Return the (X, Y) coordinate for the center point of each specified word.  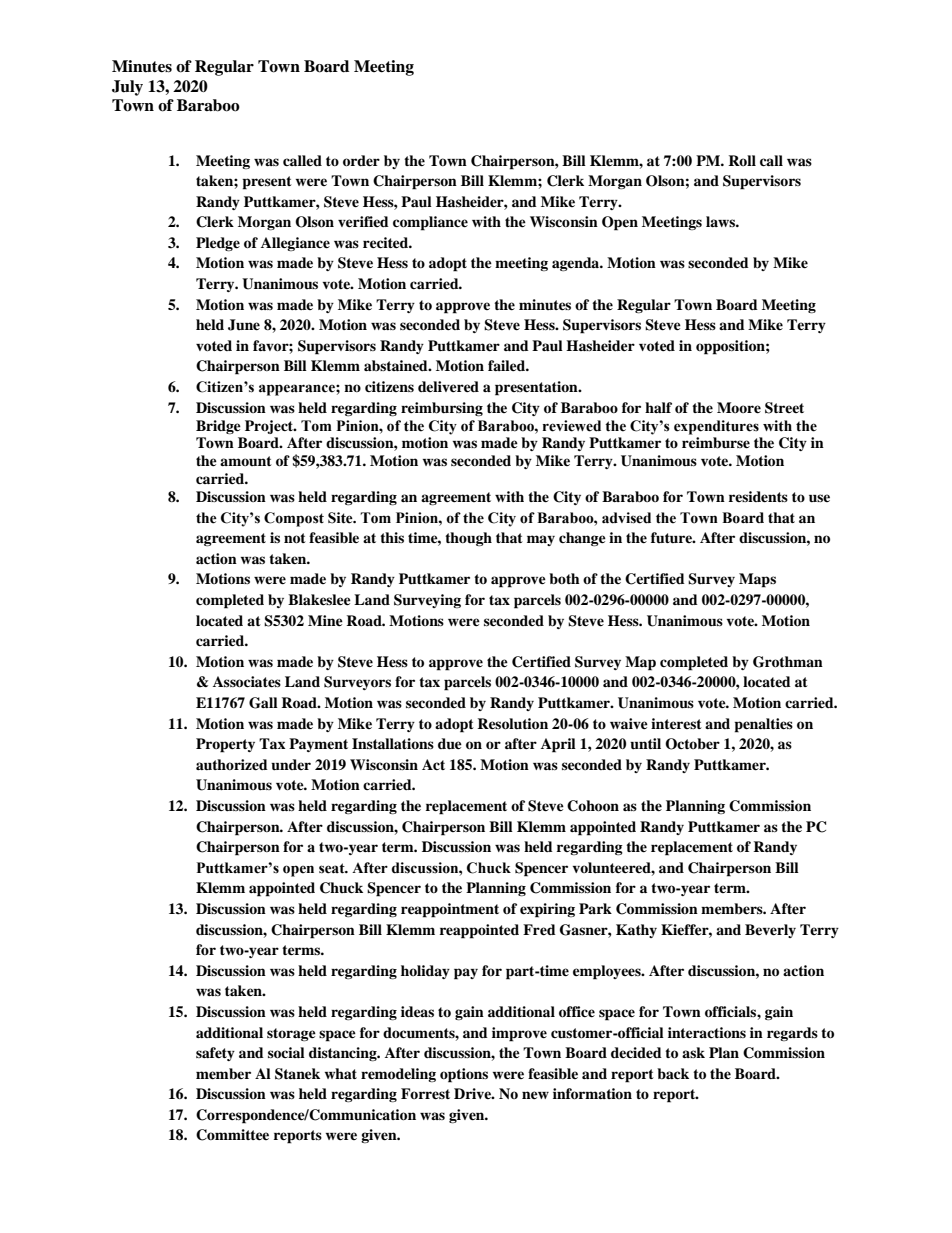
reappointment (450, 910)
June (244, 325)
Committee (232, 1135)
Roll (742, 160)
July (127, 88)
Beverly (770, 931)
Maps (757, 580)
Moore (739, 407)
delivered (448, 386)
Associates (247, 682)
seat (333, 868)
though (468, 539)
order (361, 161)
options (464, 1075)
